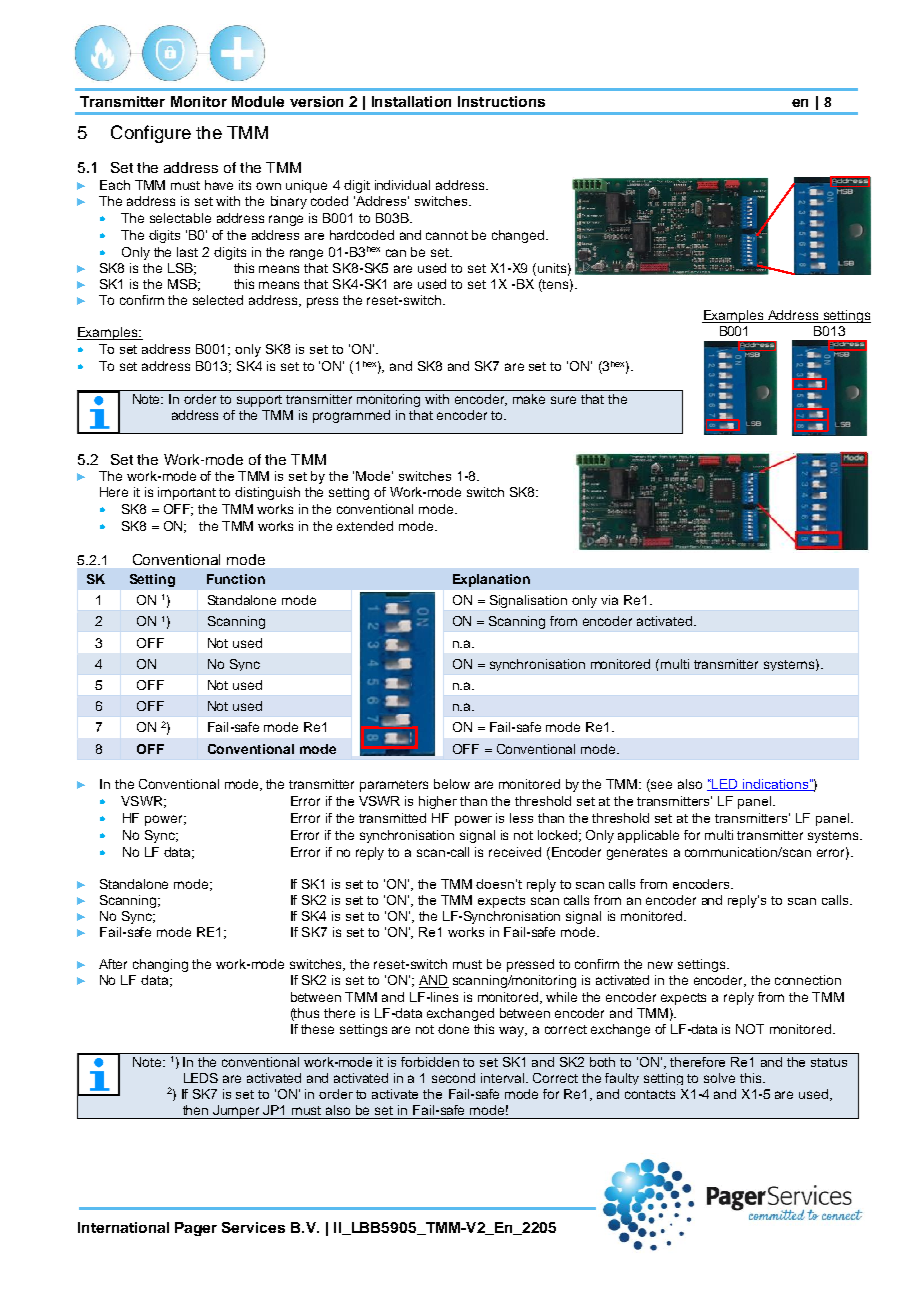 Image resolution: width=924 pixels, height=1308 pixels. I want to click on Configure, so click(151, 134).
